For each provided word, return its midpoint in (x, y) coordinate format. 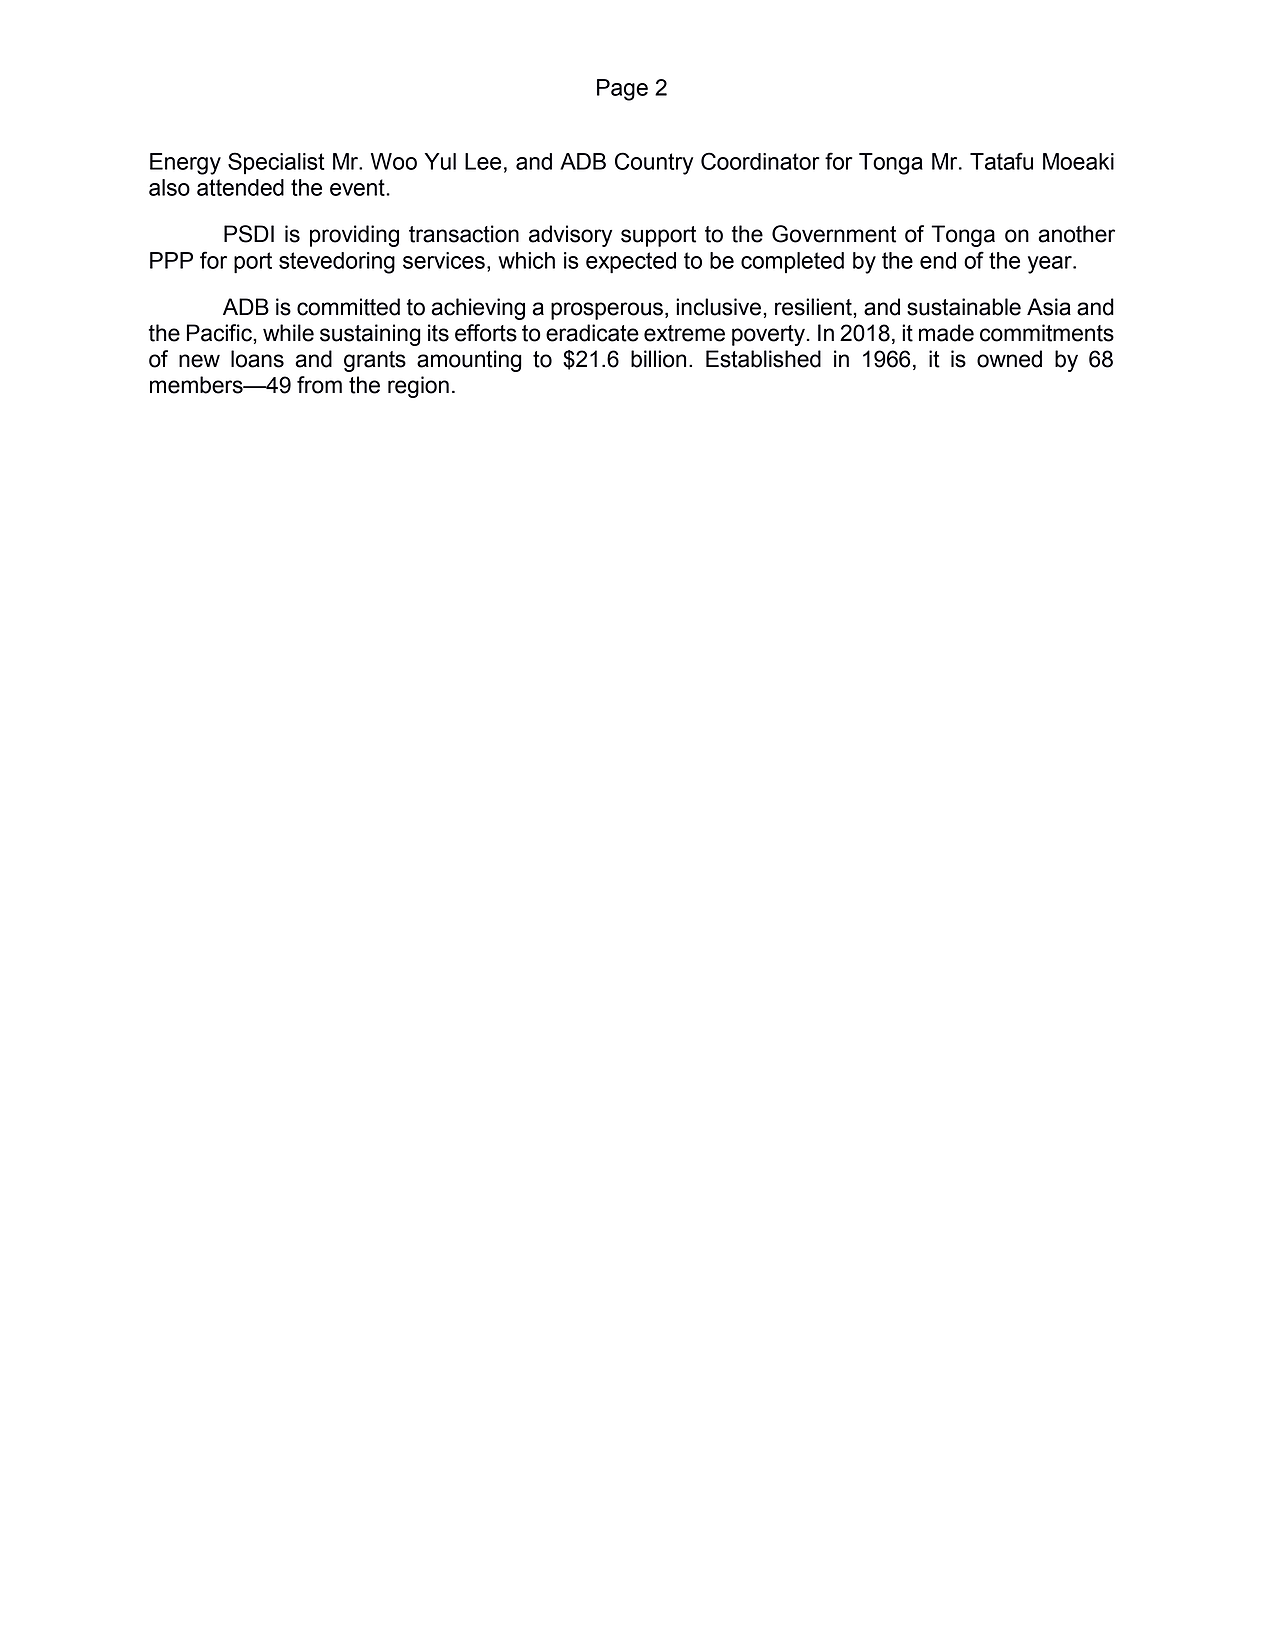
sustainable (964, 307)
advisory (570, 236)
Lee (483, 161)
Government (834, 234)
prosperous (607, 311)
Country (654, 163)
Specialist (276, 163)
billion (658, 359)
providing (354, 236)
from (319, 385)
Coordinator (760, 161)
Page (622, 90)
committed (348, 307)
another (1076, 234)
